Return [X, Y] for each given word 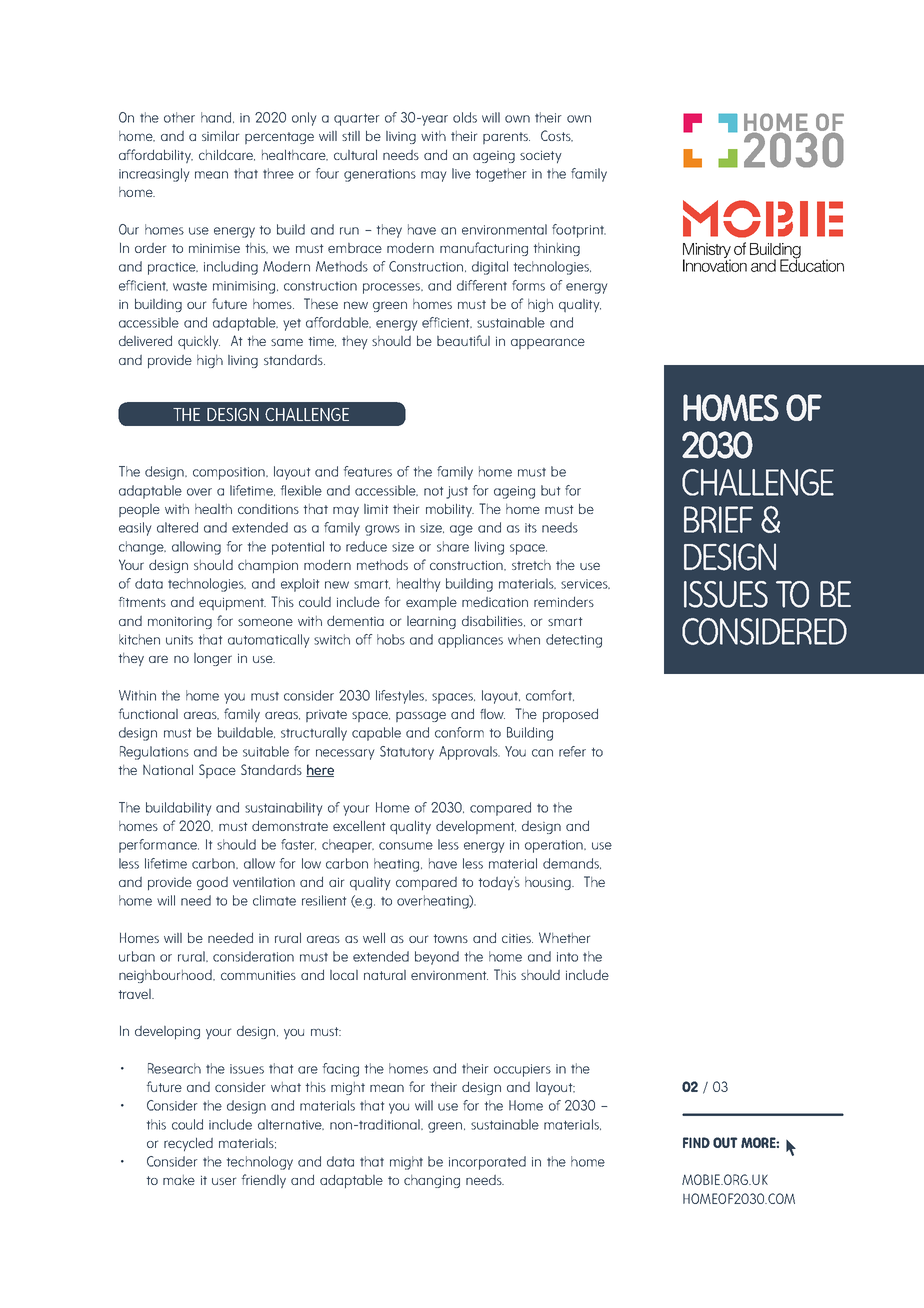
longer [213, 659]
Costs [557, 136]
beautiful [463, 340]
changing [432, 1181]
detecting [574, 641]
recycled [188, 1144]
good [212, 883]
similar [220, 136]
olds [465, 117]
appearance [548, 343]
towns [451, 938]
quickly [199, 342]
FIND [696, 1142]
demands [572, 863]
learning [431, 622]
